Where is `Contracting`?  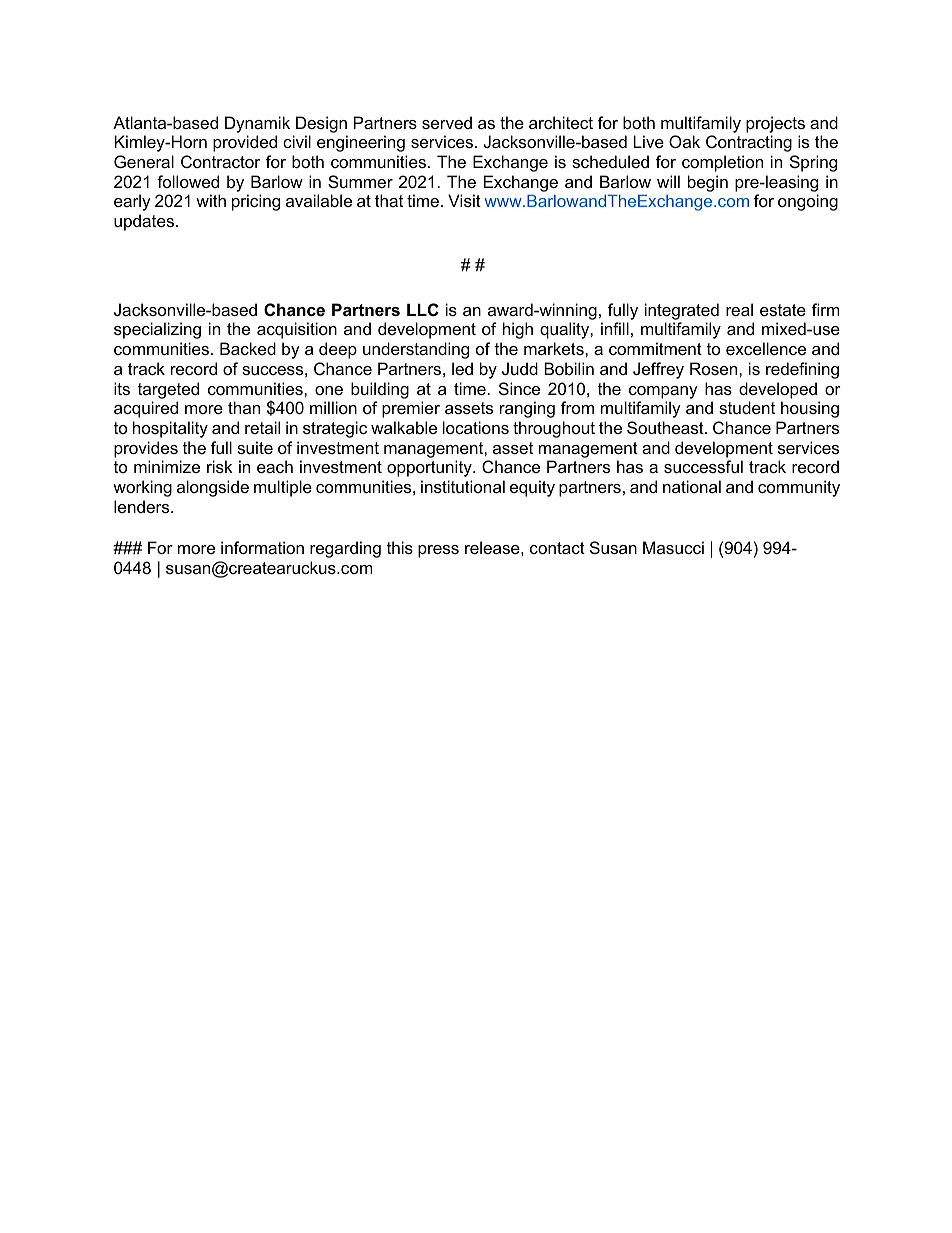
Contracting is located at coordinates (749, 143).
